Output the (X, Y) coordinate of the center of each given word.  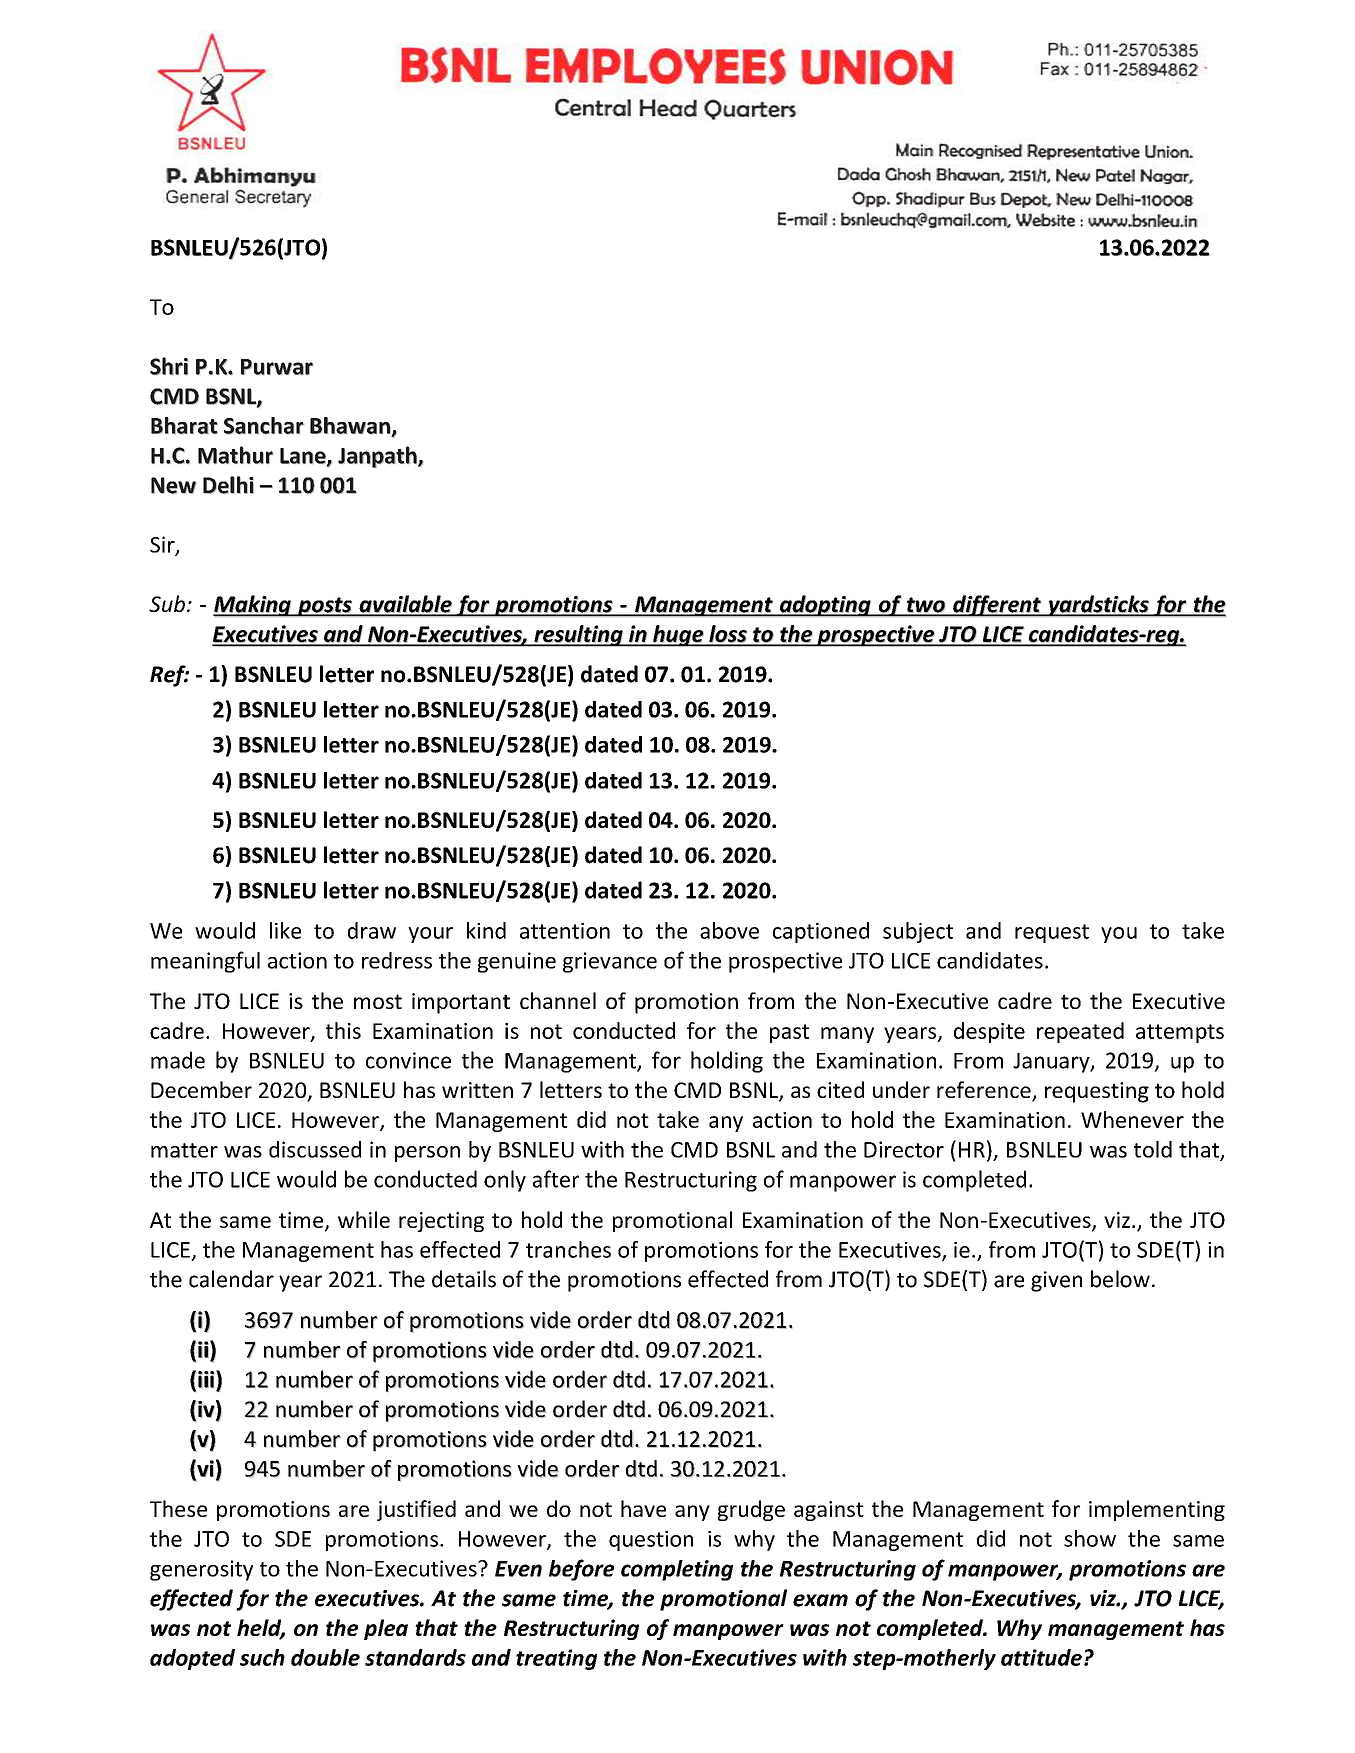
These (178, 1508)
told (1153, 1149)
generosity (201, 1570)
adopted (192, 1659)
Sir (163, 545)
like (285, 930)
